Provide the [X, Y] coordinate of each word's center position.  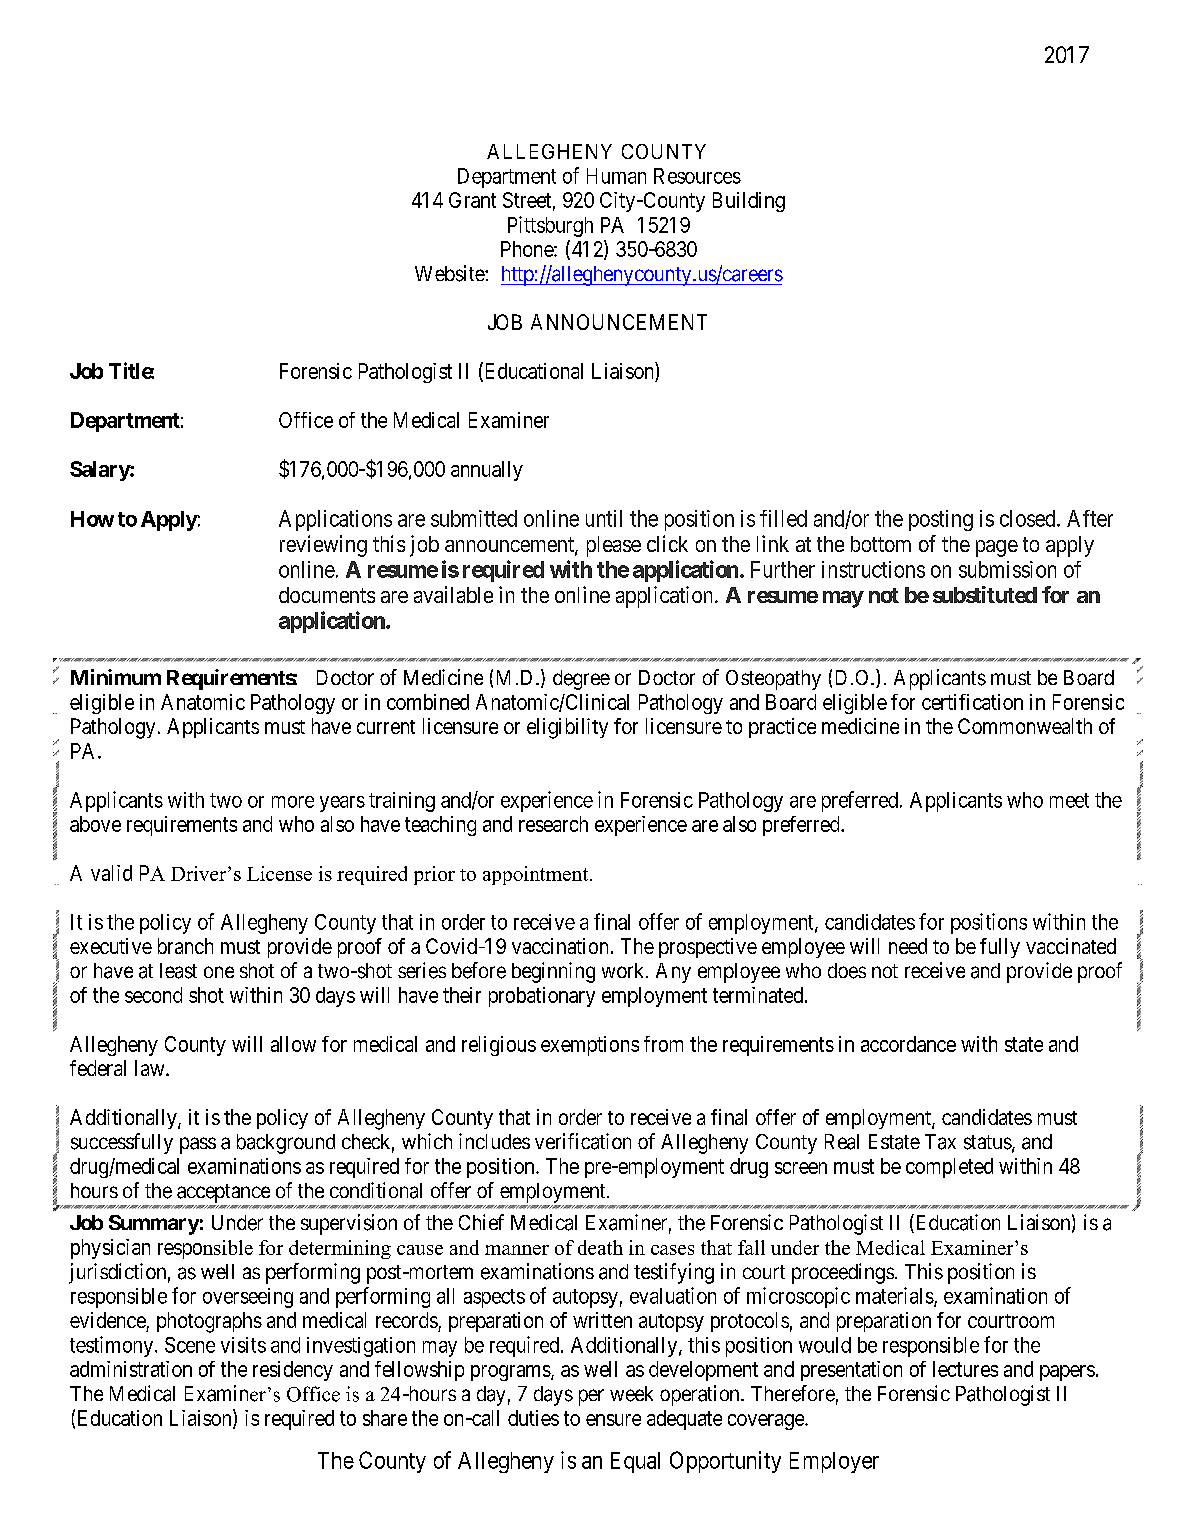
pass [198, 1145]
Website [450, 273]
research [553, 824]
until [604, 518]
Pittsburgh [550, 226]
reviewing [323, 546]
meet [1069, 800]
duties [533, 1418]
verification [583, 1141]
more [293, 802]
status [988, 1142]
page [997, 548]
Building [749, 202]
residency [293, 1371]
